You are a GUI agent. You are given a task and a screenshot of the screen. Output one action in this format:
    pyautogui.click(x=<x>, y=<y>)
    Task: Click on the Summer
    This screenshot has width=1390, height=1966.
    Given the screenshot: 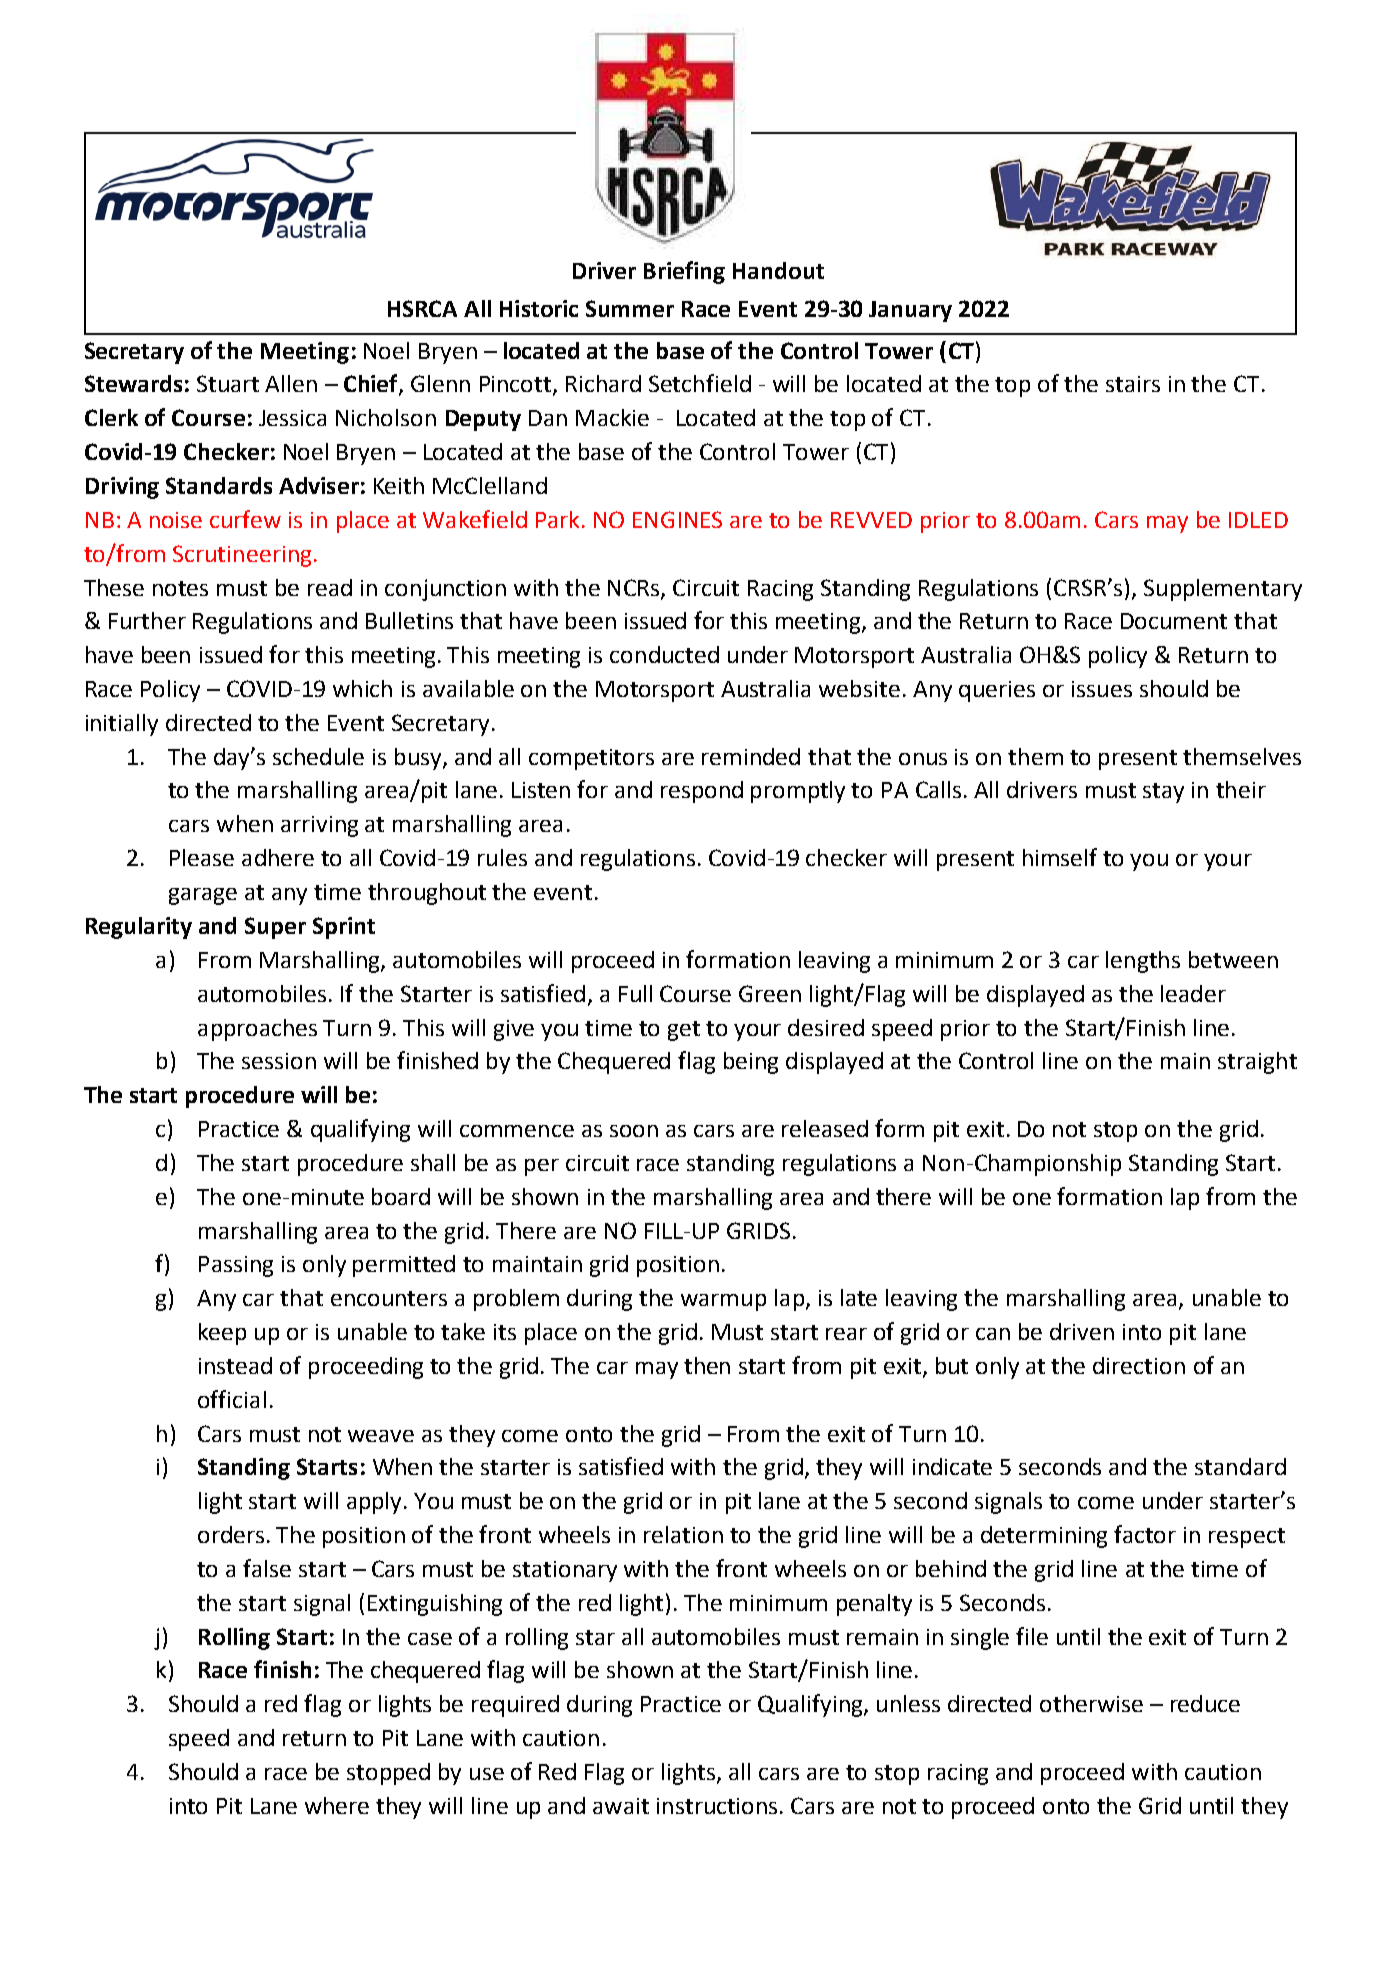 What is the action you would take?
    pyautogui.click(x=630, y=308)
